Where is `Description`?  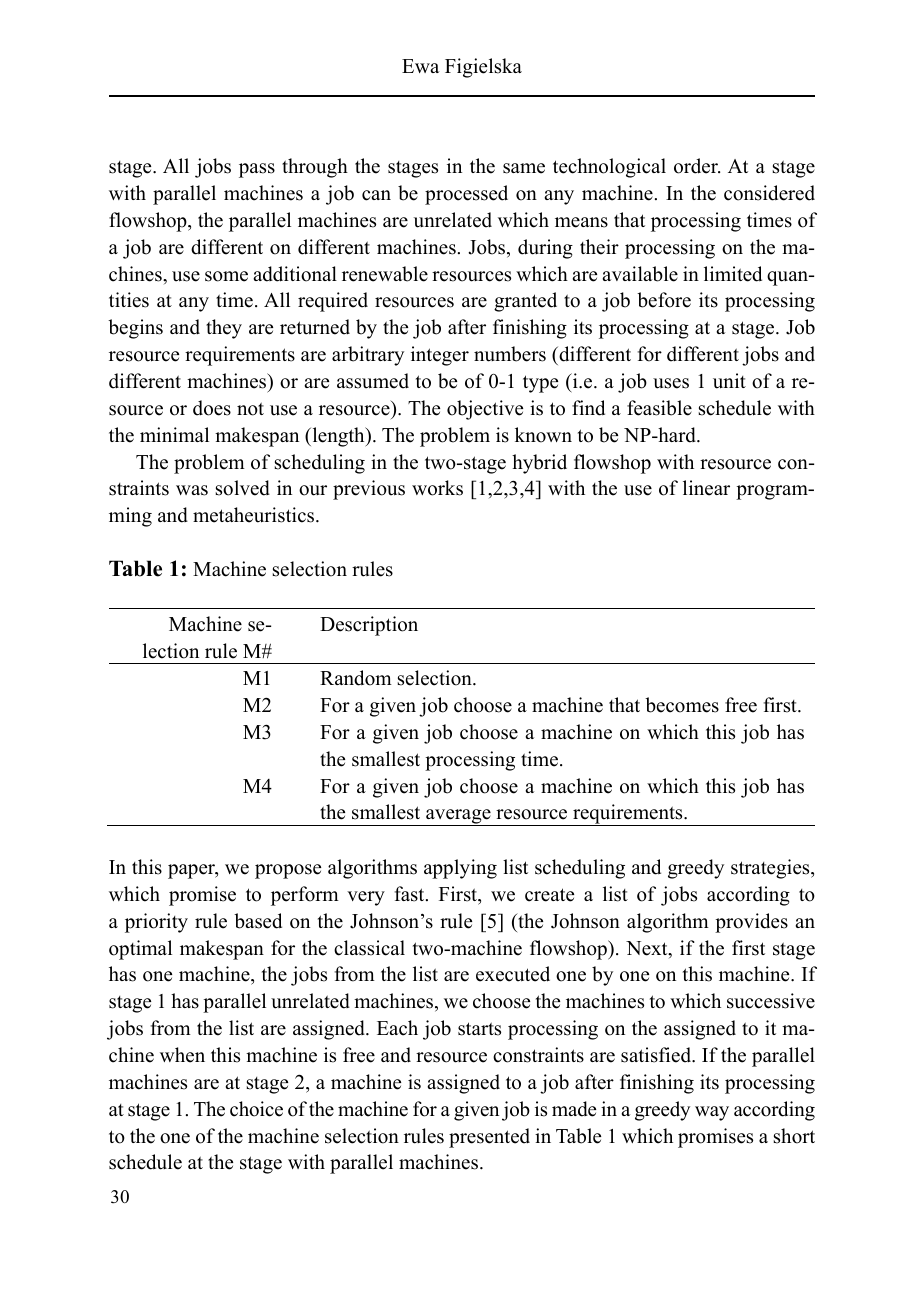 Description is located at coordinates (369, 626).
